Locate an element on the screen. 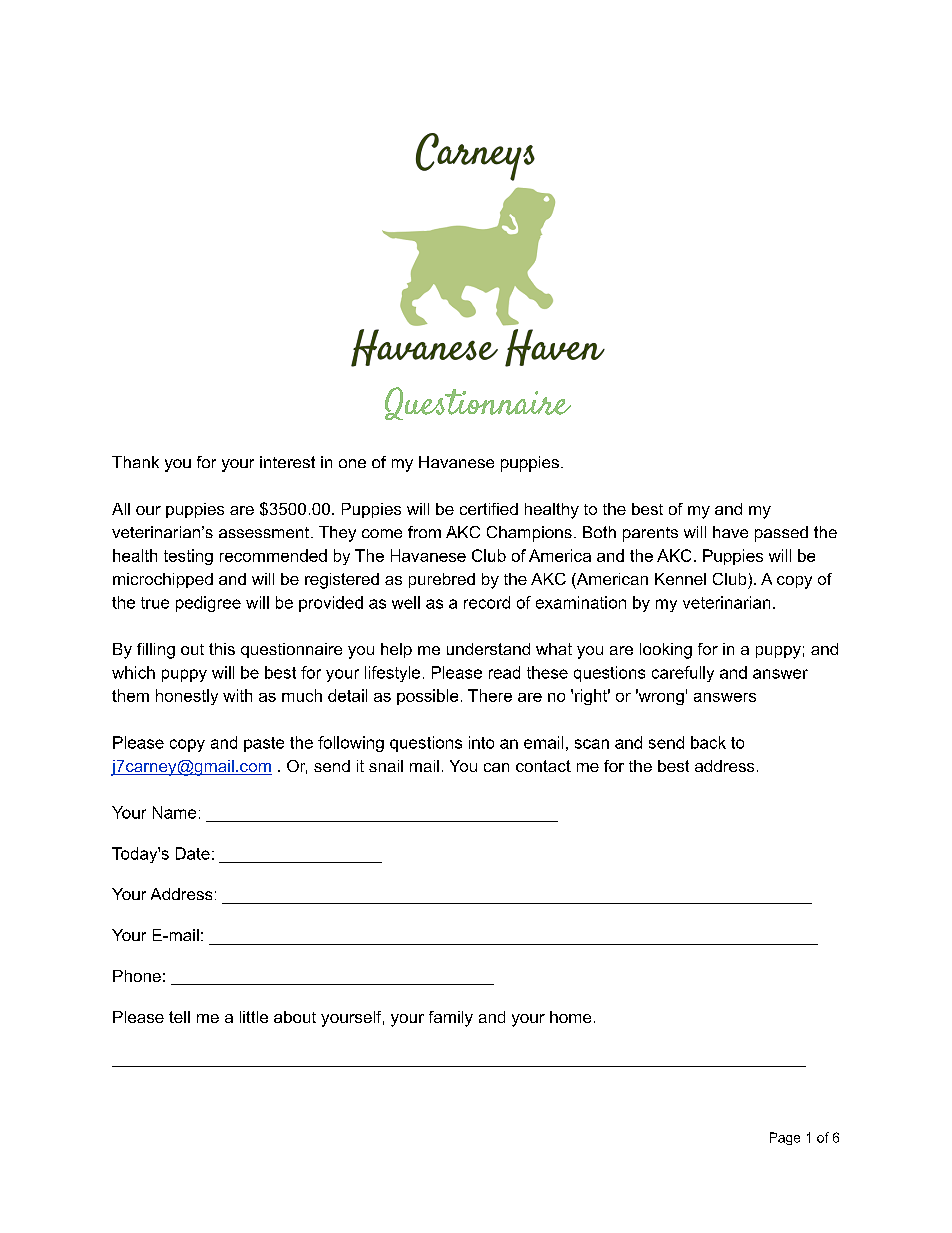 The height and width of the screenshot is (1233, 952). pedigree is located at coordinates (208, 604).
